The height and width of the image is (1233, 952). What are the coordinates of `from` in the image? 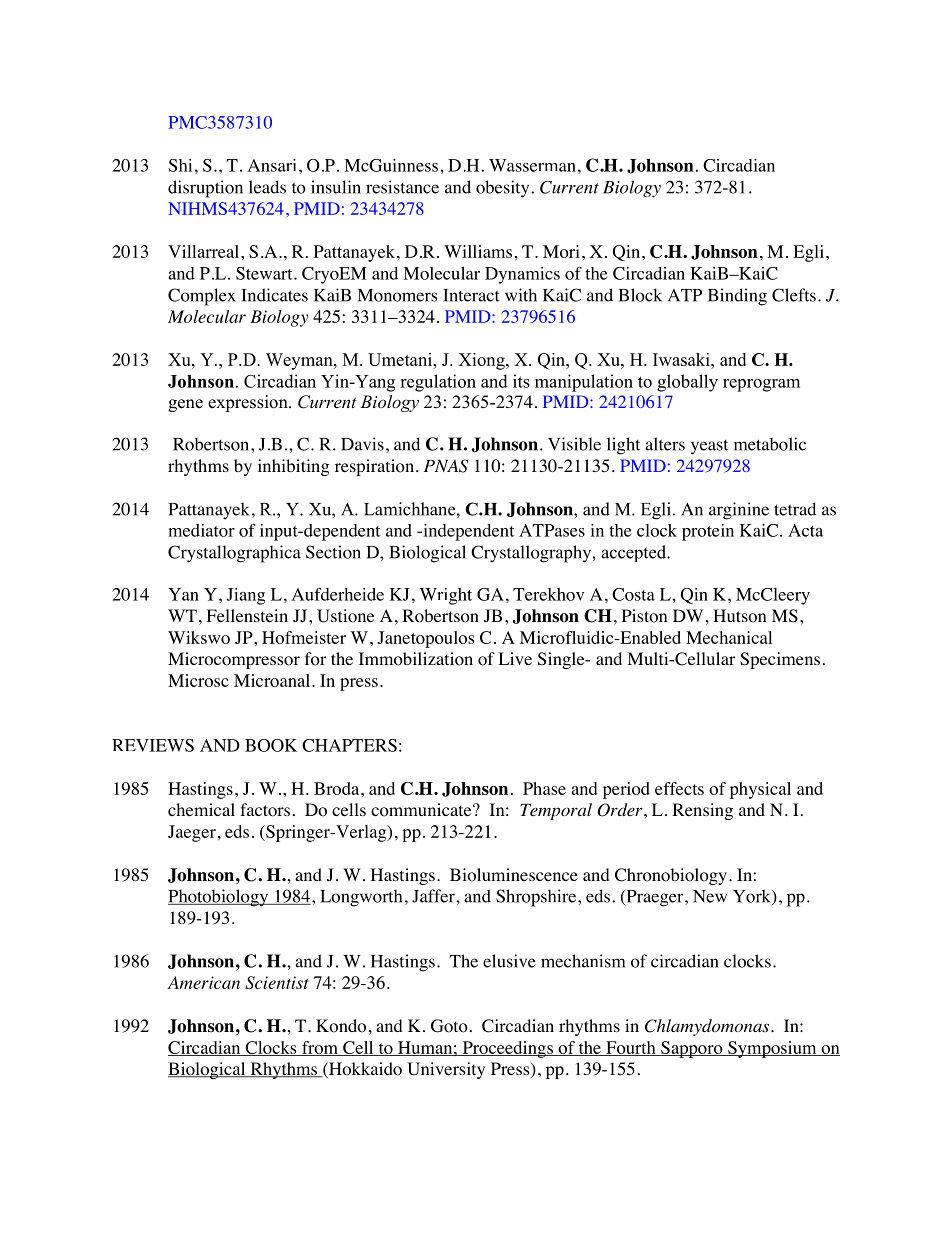 It's located at (320, 1048).
